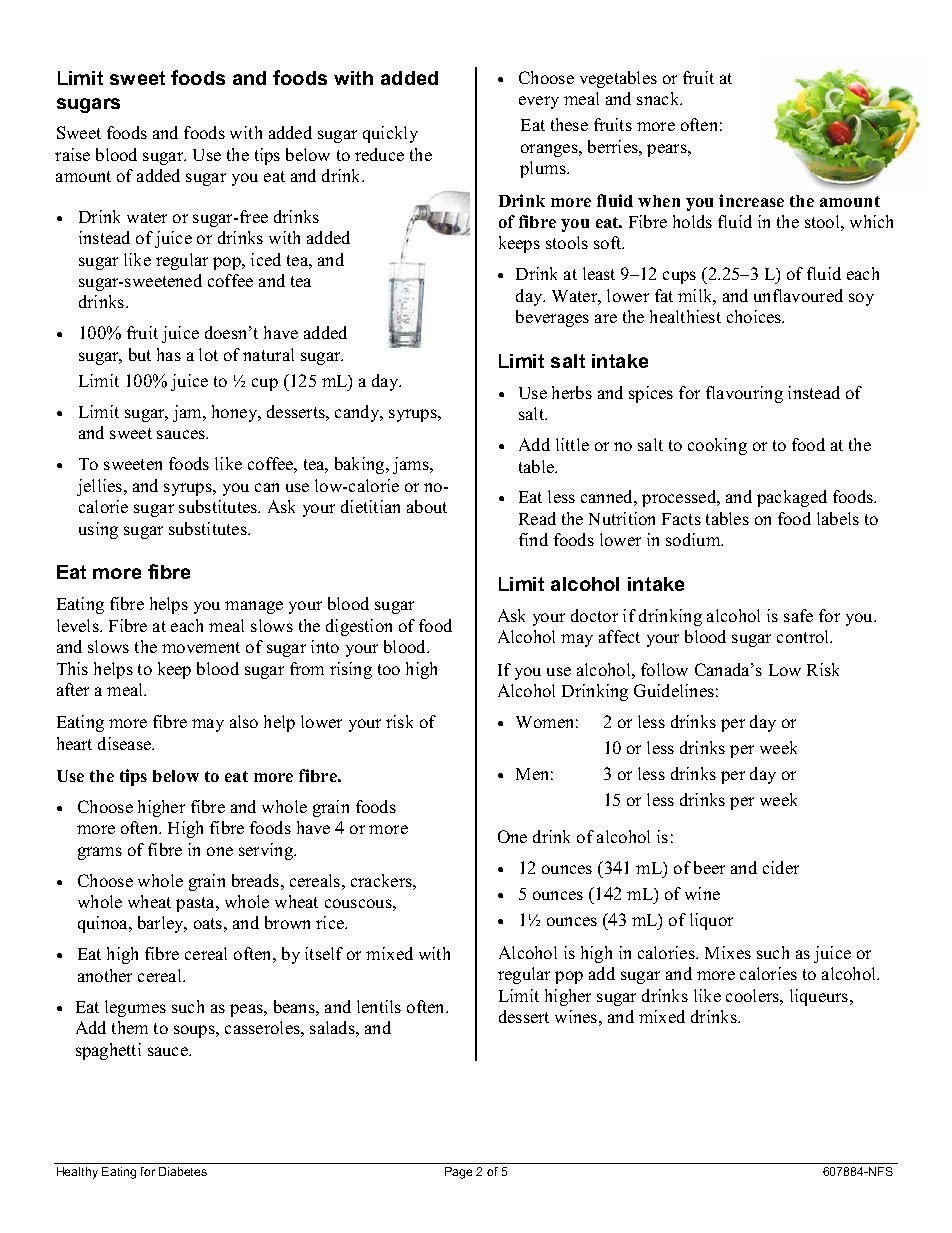 This screenshot has height=1233, width=952. What do you see at coordinates (412, 465) in the screenshot?
I see `jams` at bounding box center [412, 465].
